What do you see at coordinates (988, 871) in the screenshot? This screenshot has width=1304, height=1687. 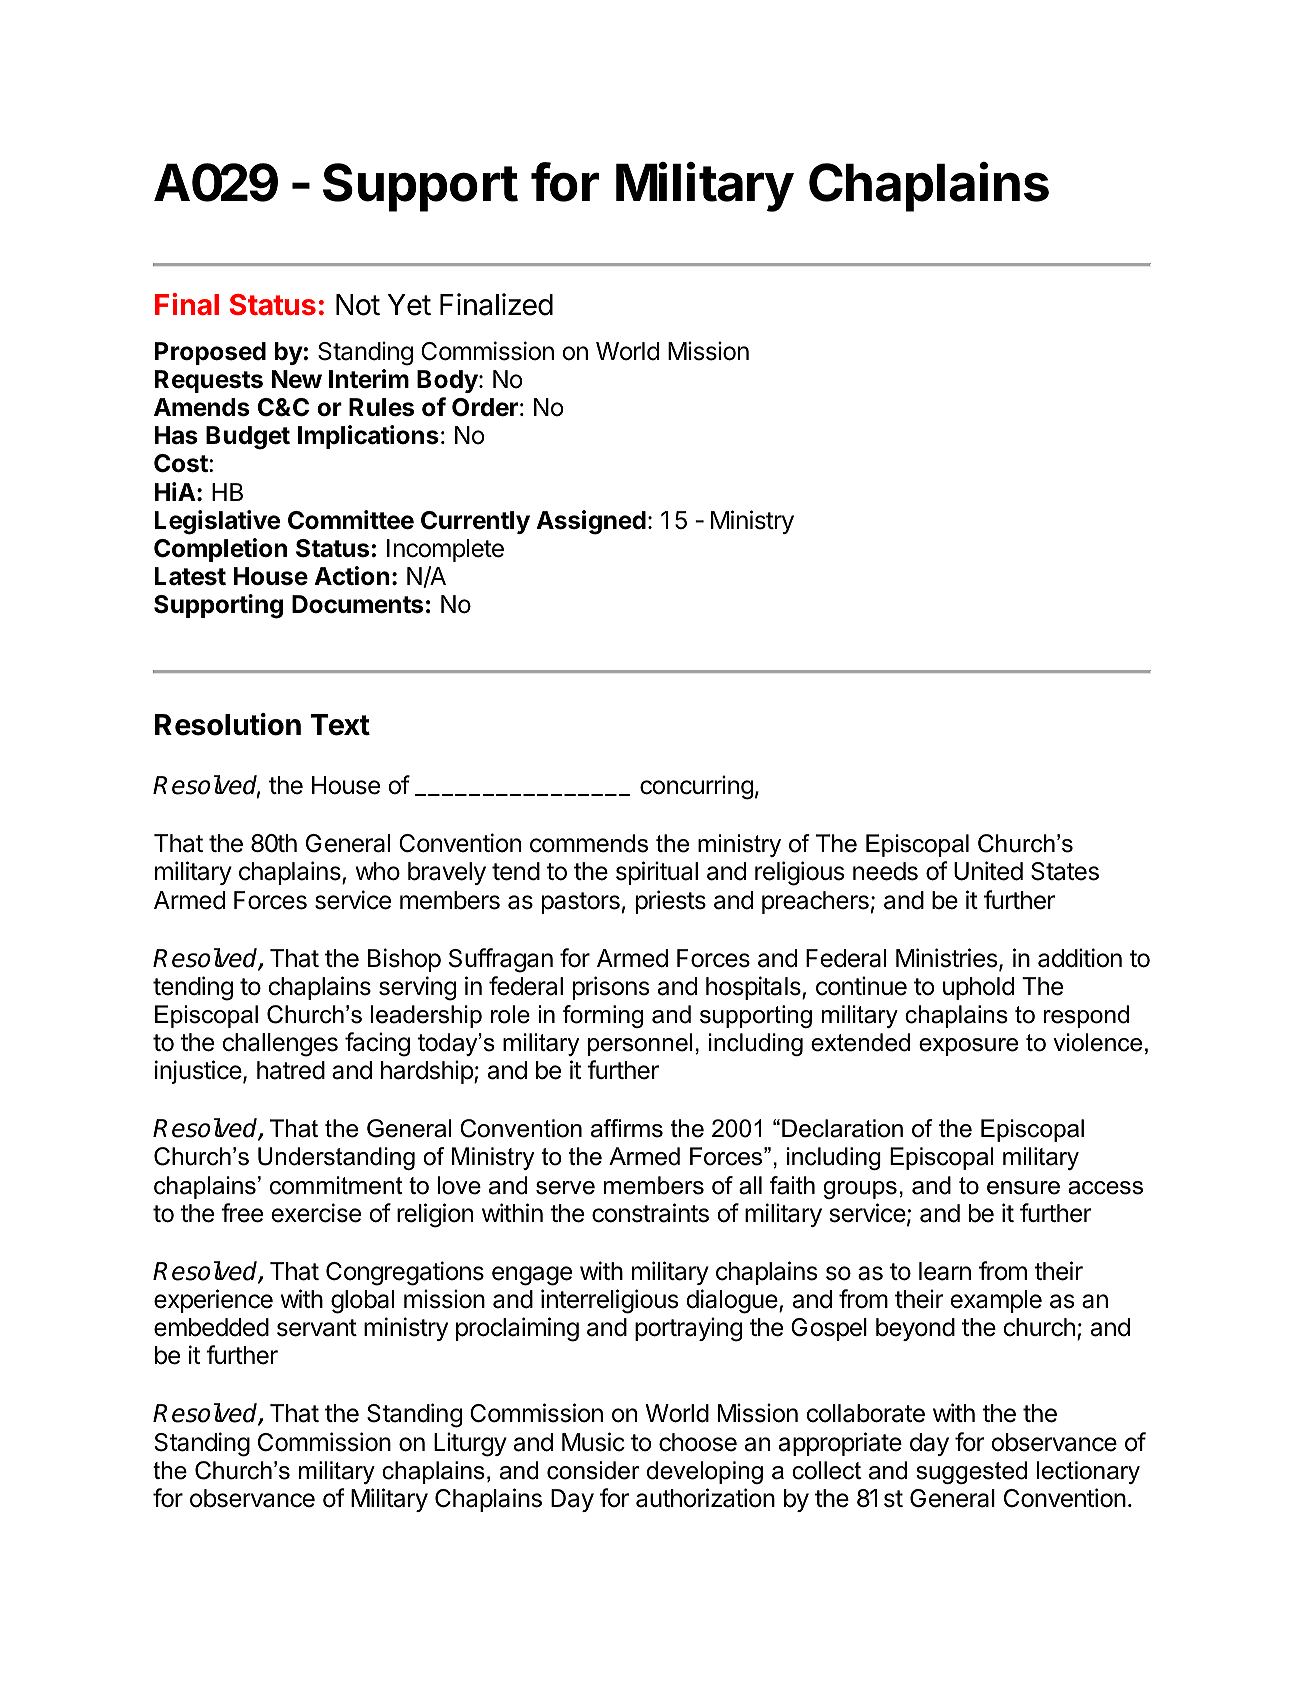 I see `United` at bounding box center [988, 871].
